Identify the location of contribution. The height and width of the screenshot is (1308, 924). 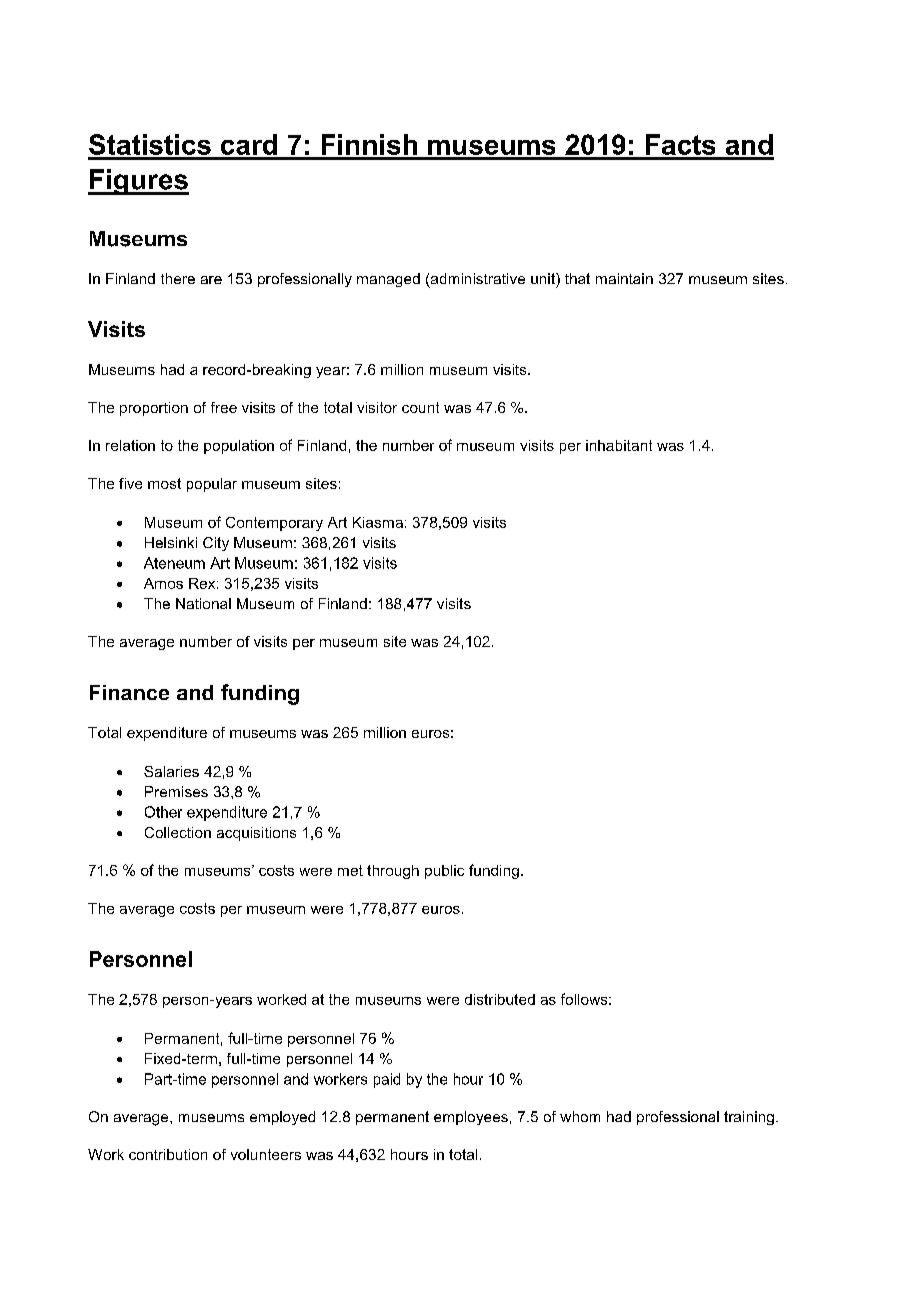
(168, 1154).
